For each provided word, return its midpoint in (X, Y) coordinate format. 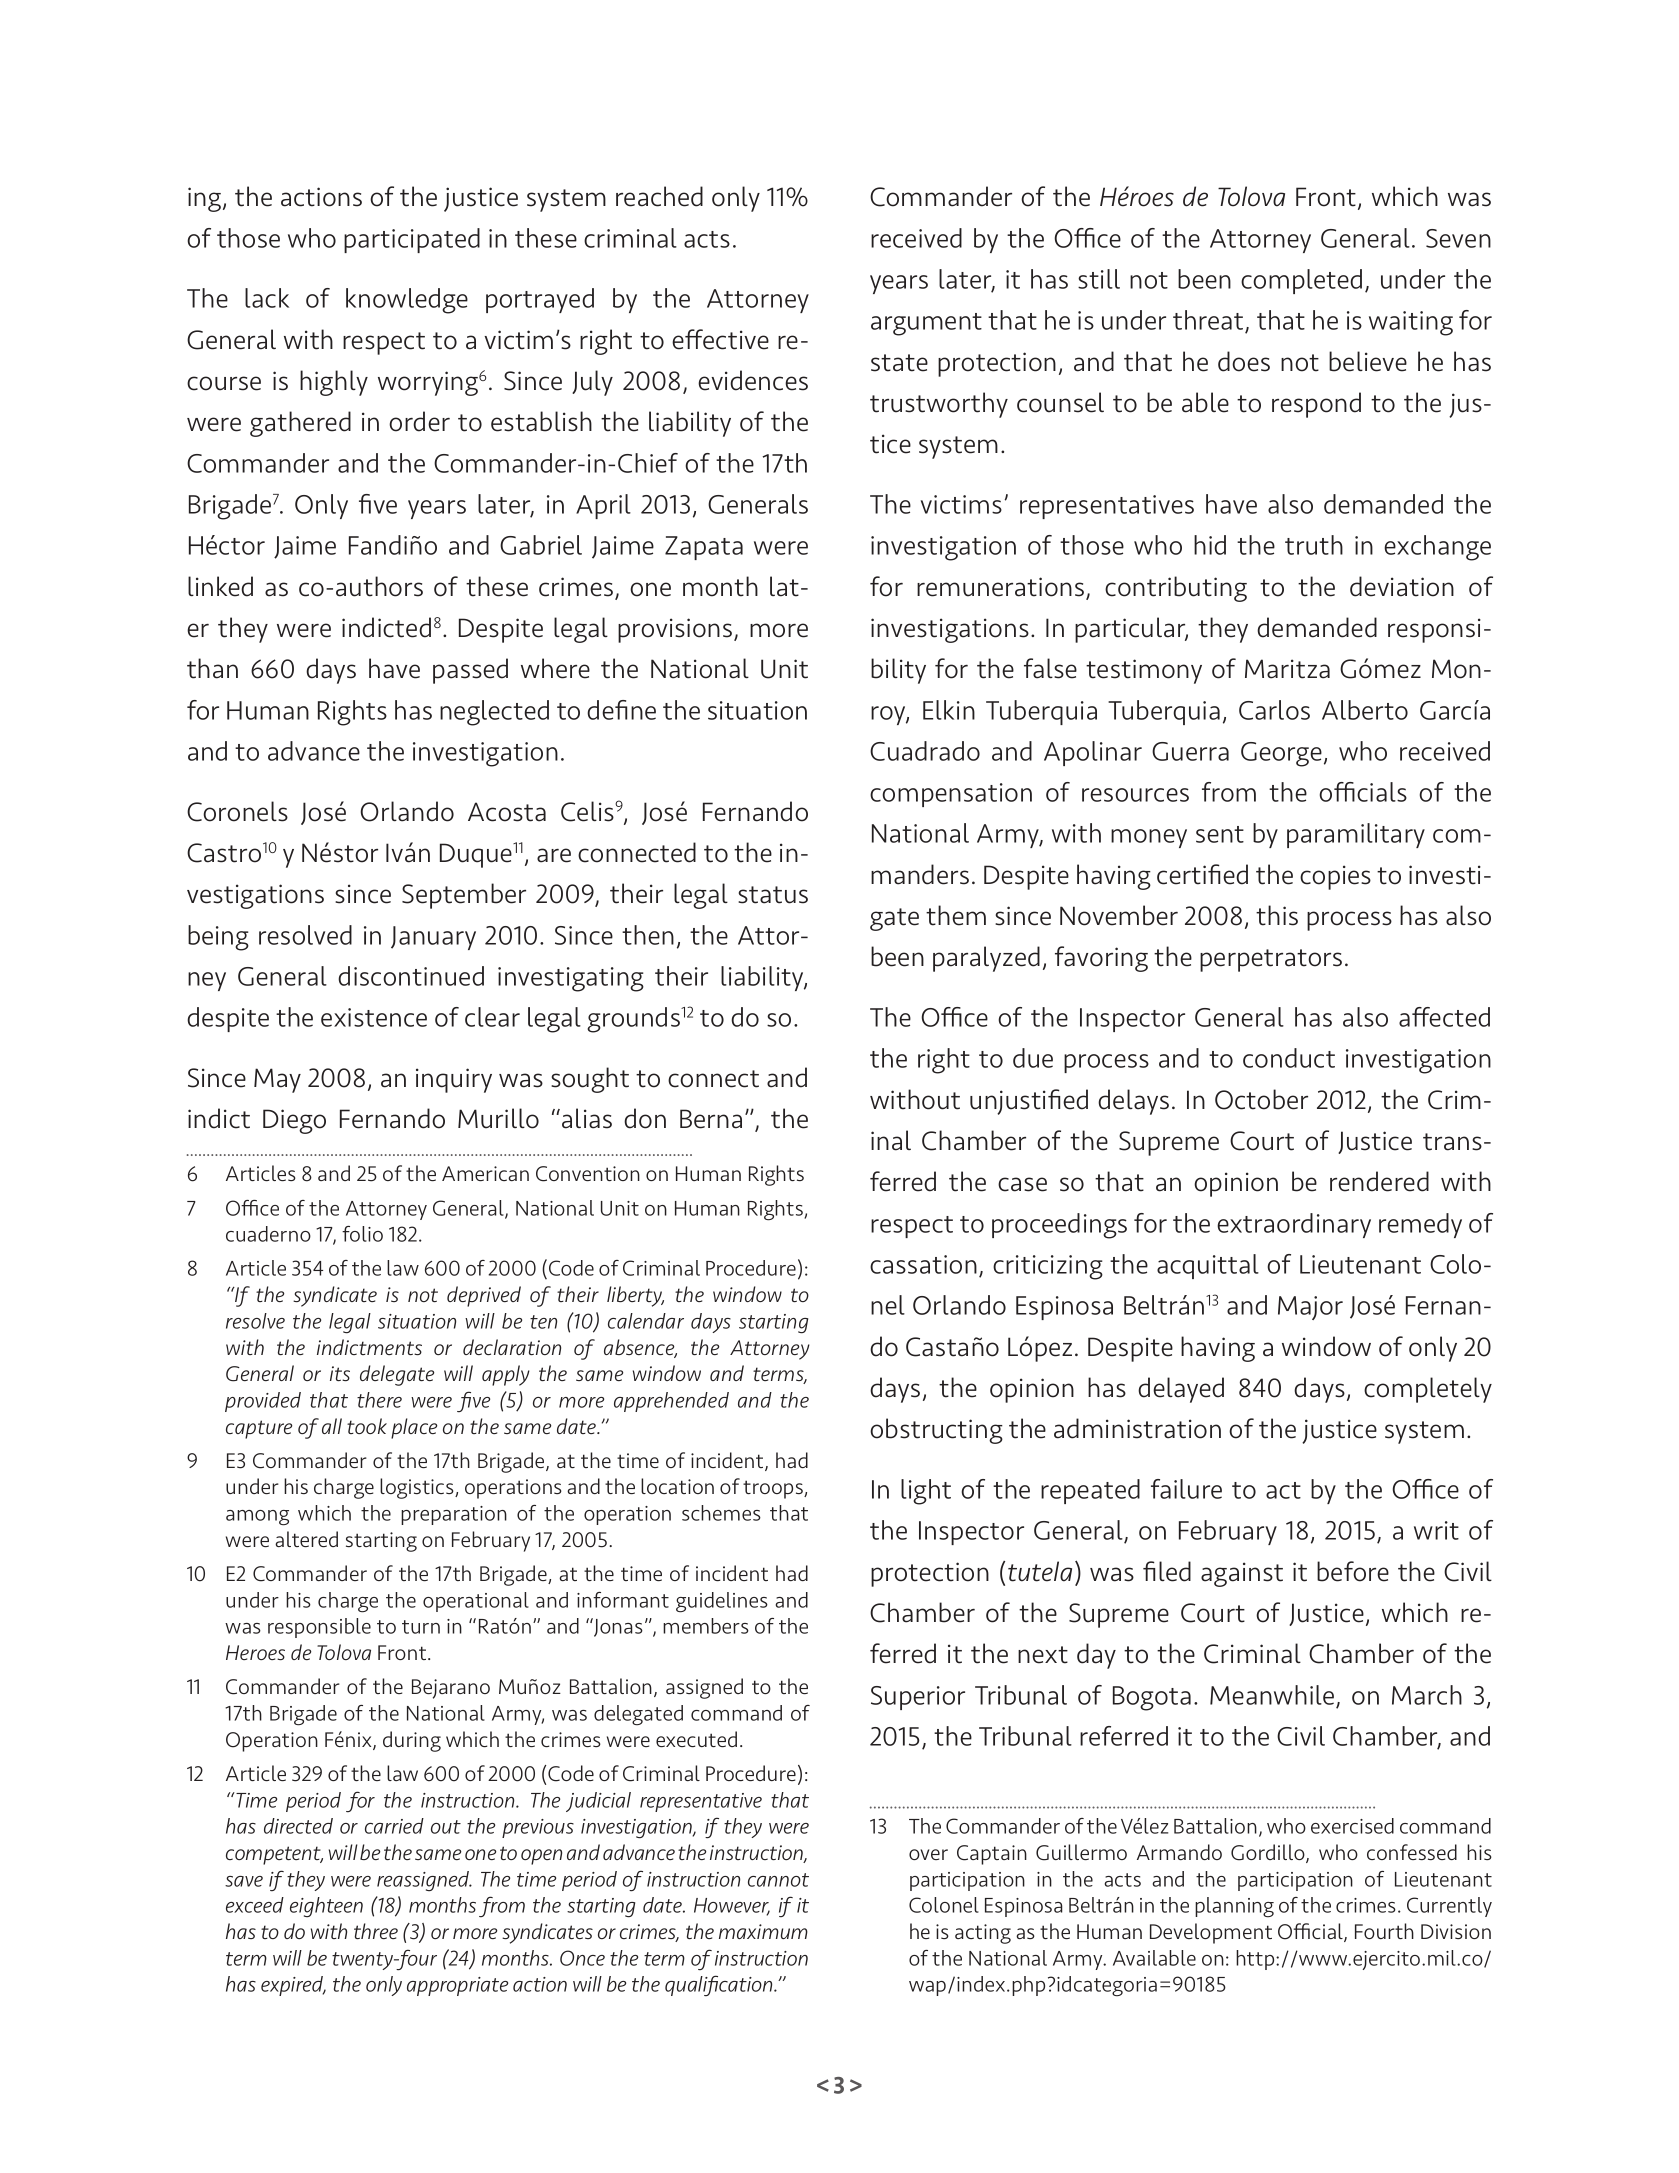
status (773, 895)
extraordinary (1294, 1225)
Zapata (704, 548)
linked (220, 586)
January (433, 938)
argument (926, 324)
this (1277, 915)
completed (1301, 281)
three (376, 1931)
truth (1314, 545)
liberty (635, 1296)
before (1353, 1571)
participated (412, 240)
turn (421, 1627)
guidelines (722, 1602)
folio (362, 1234)
